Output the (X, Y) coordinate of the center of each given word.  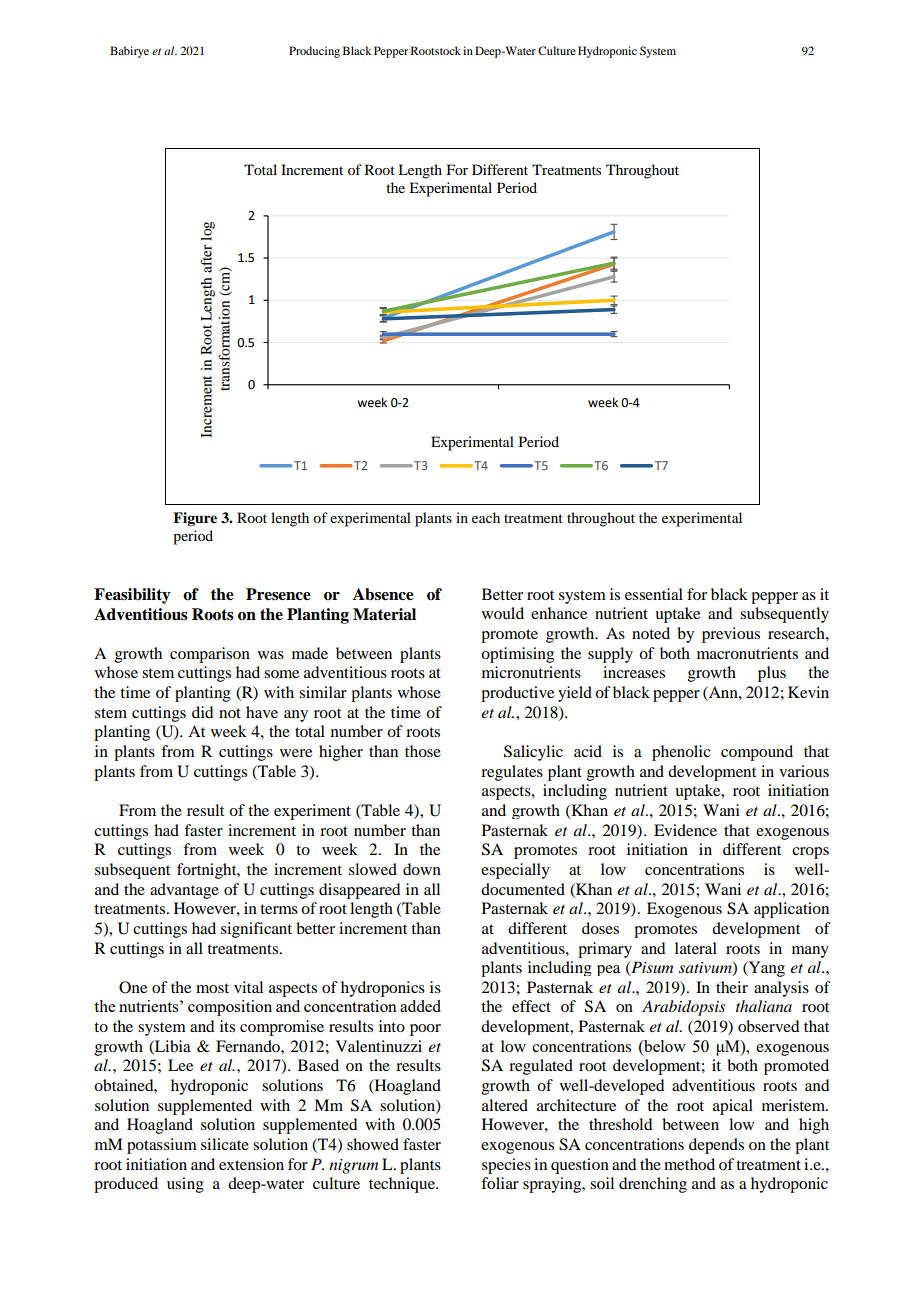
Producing (314, 52)
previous (731, 635)
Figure (195, 519)
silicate (225, 1144)
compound (757, 753)
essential (654, 594)
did (202, 712)
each (486, 517)
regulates (512, 773)
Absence (383, 594)
